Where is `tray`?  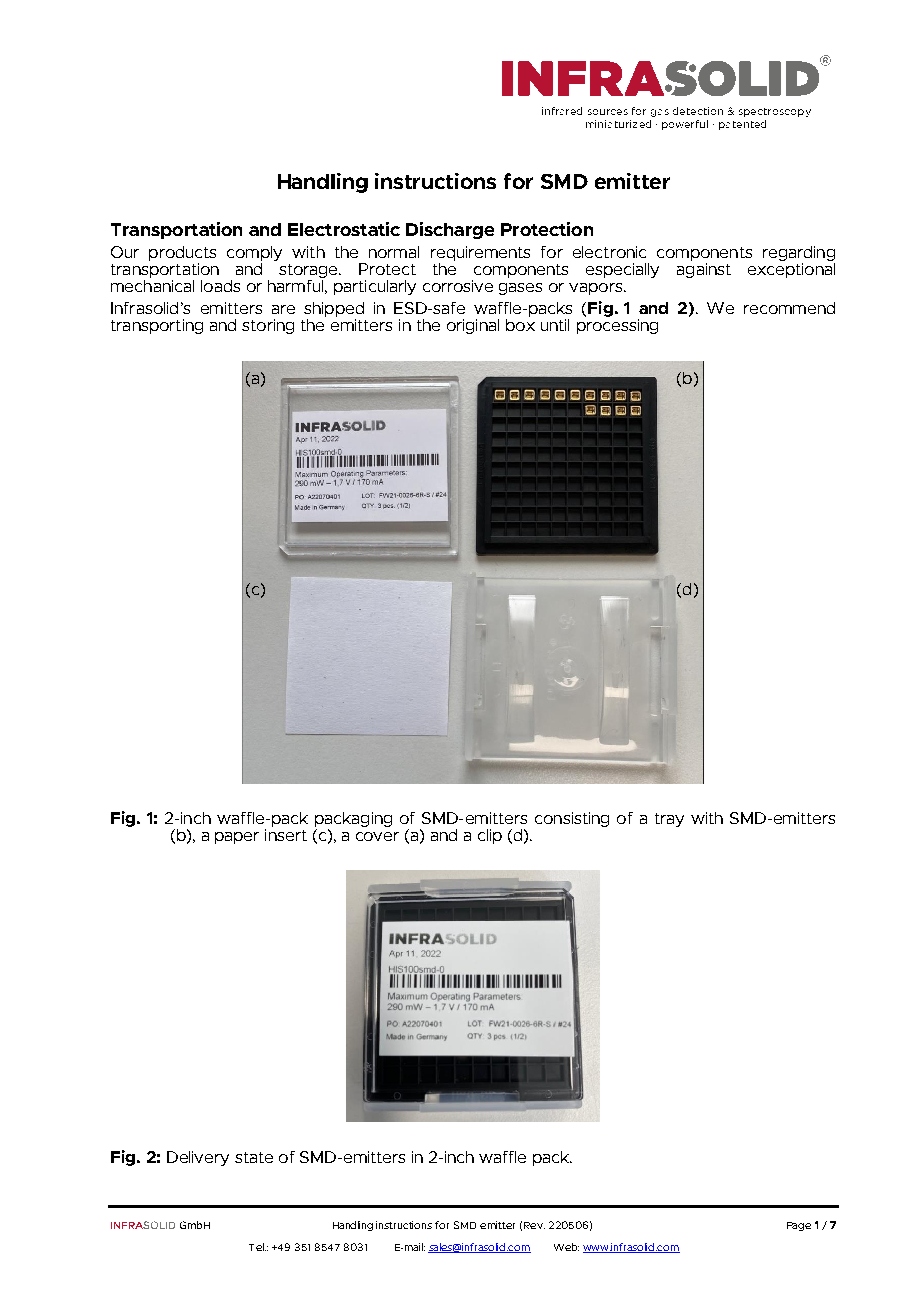 tray is located at coordinates (669, 820).
